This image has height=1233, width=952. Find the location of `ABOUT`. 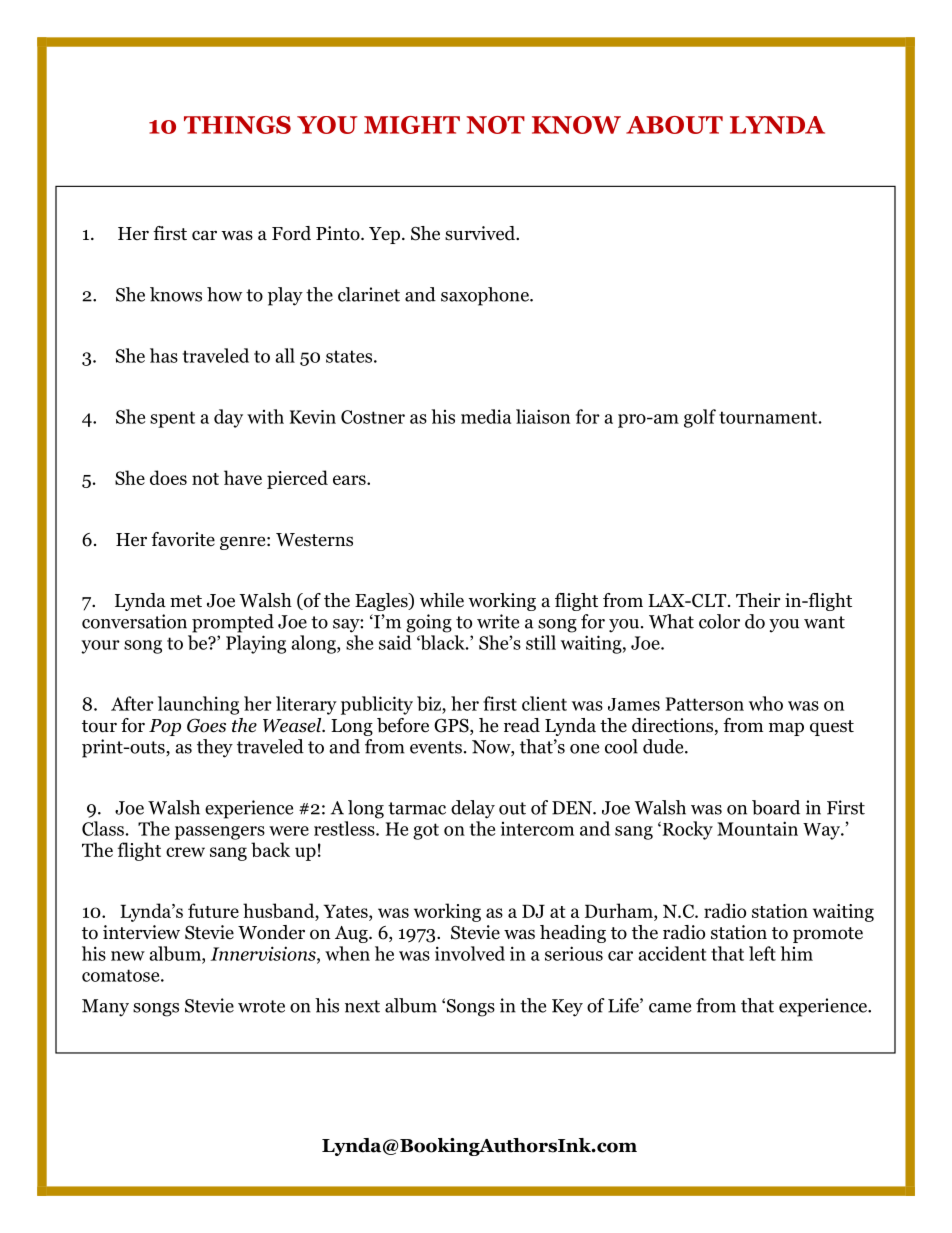

ABOUT is located at coordinates (674, 125).
